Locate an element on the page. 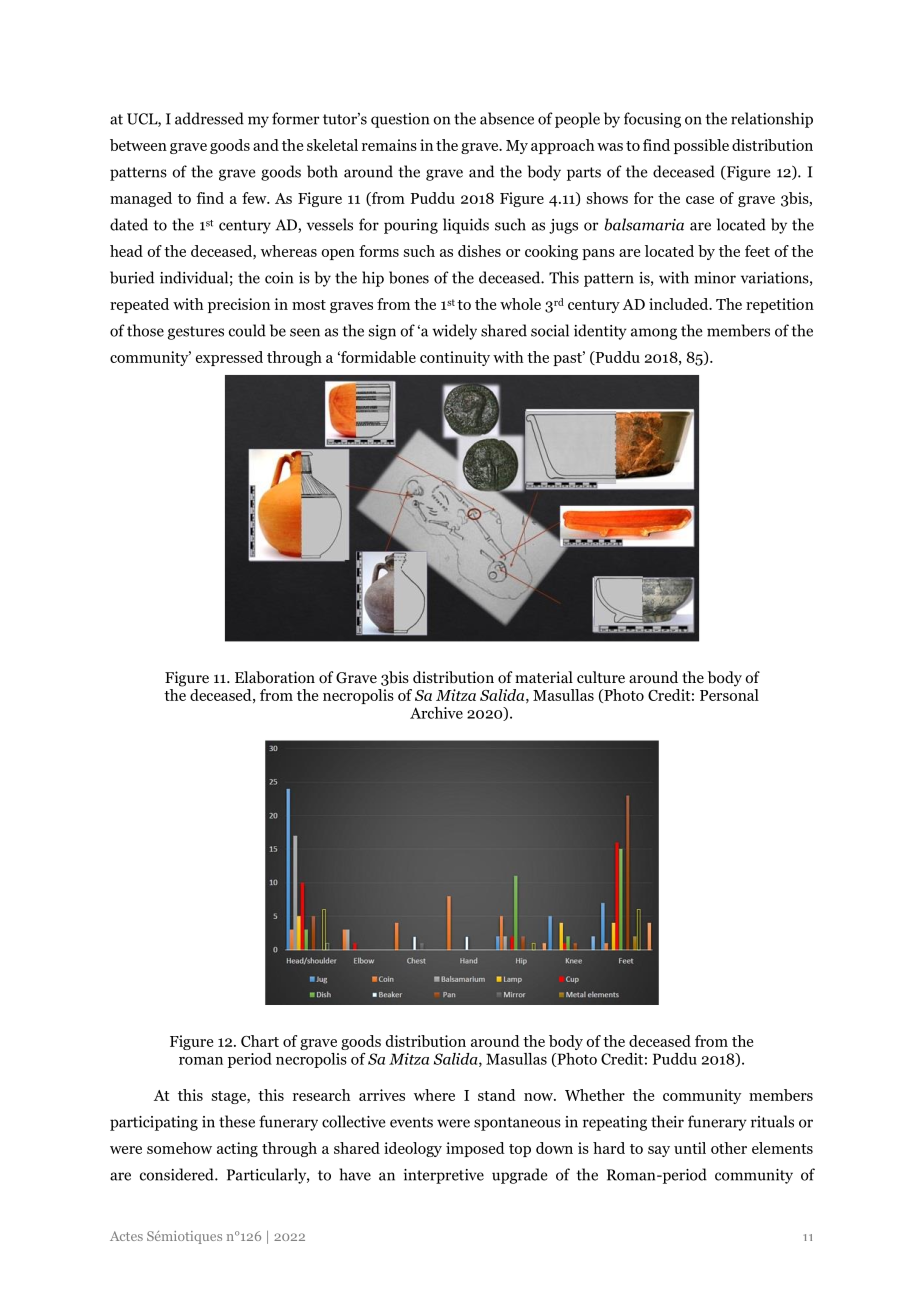  considered is located at coordinates (178, 1174).
